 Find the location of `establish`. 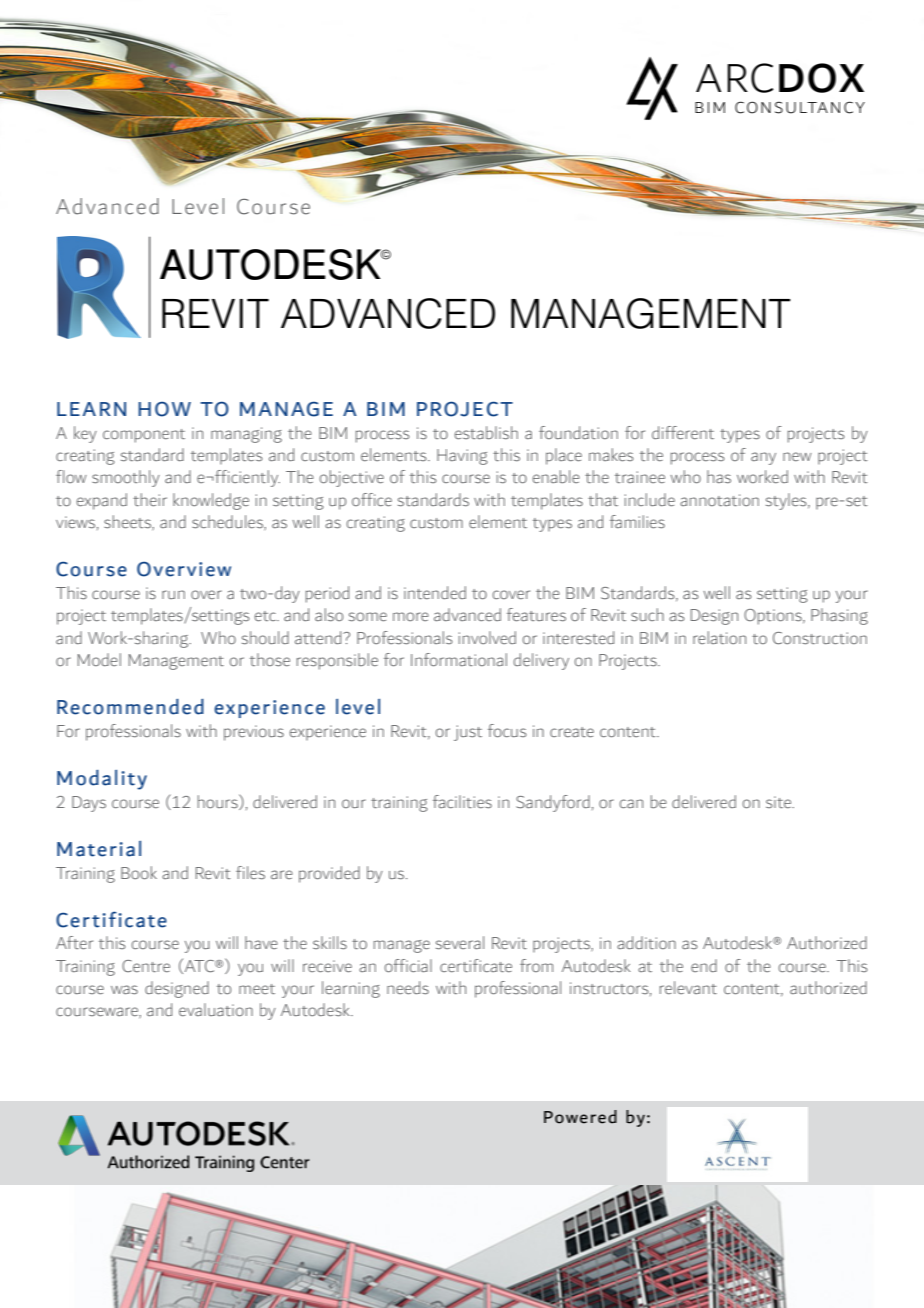

establish is located at coordinates (486, 432).
